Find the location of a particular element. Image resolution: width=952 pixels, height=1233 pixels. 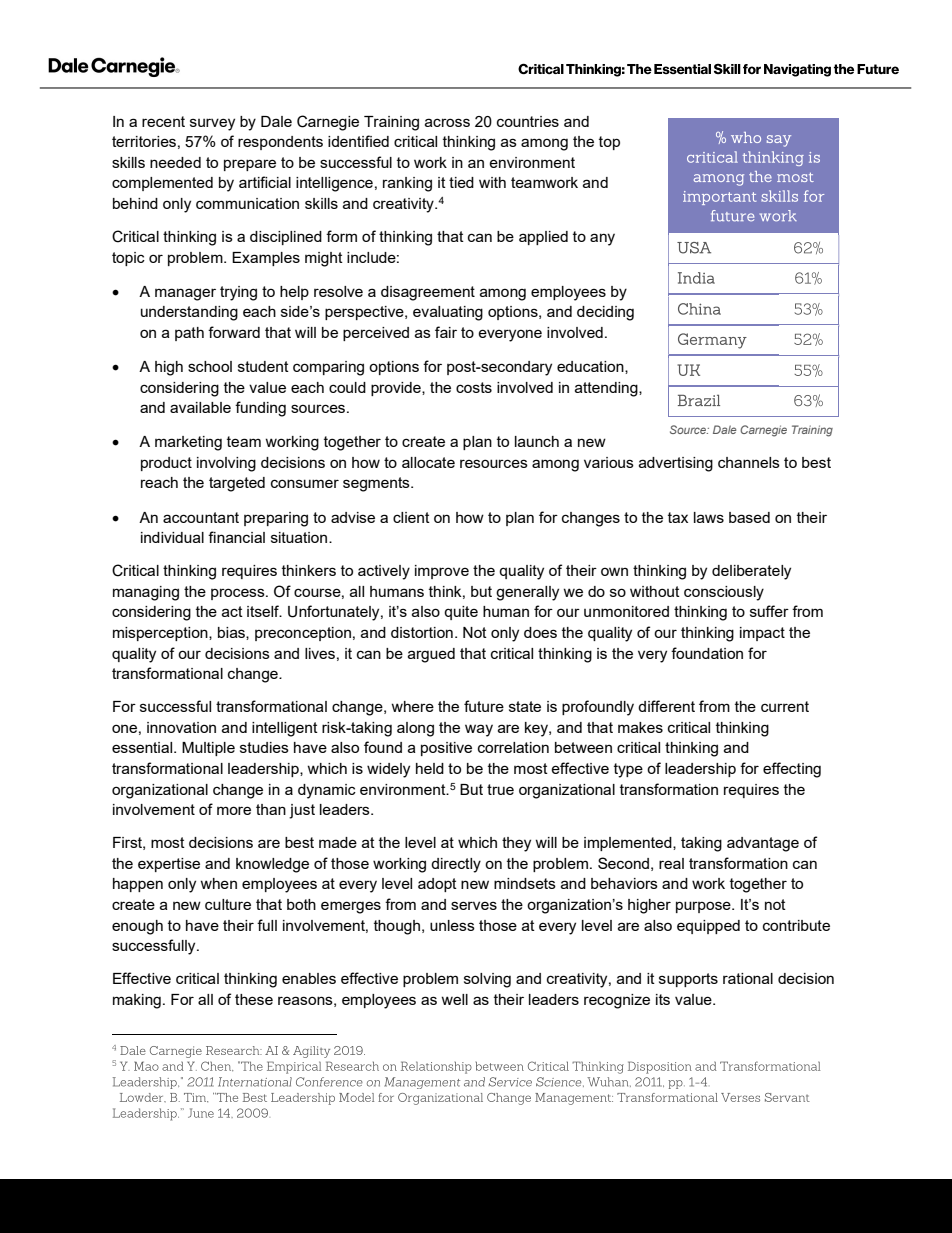

survey is located at coordinates (212, 124).
